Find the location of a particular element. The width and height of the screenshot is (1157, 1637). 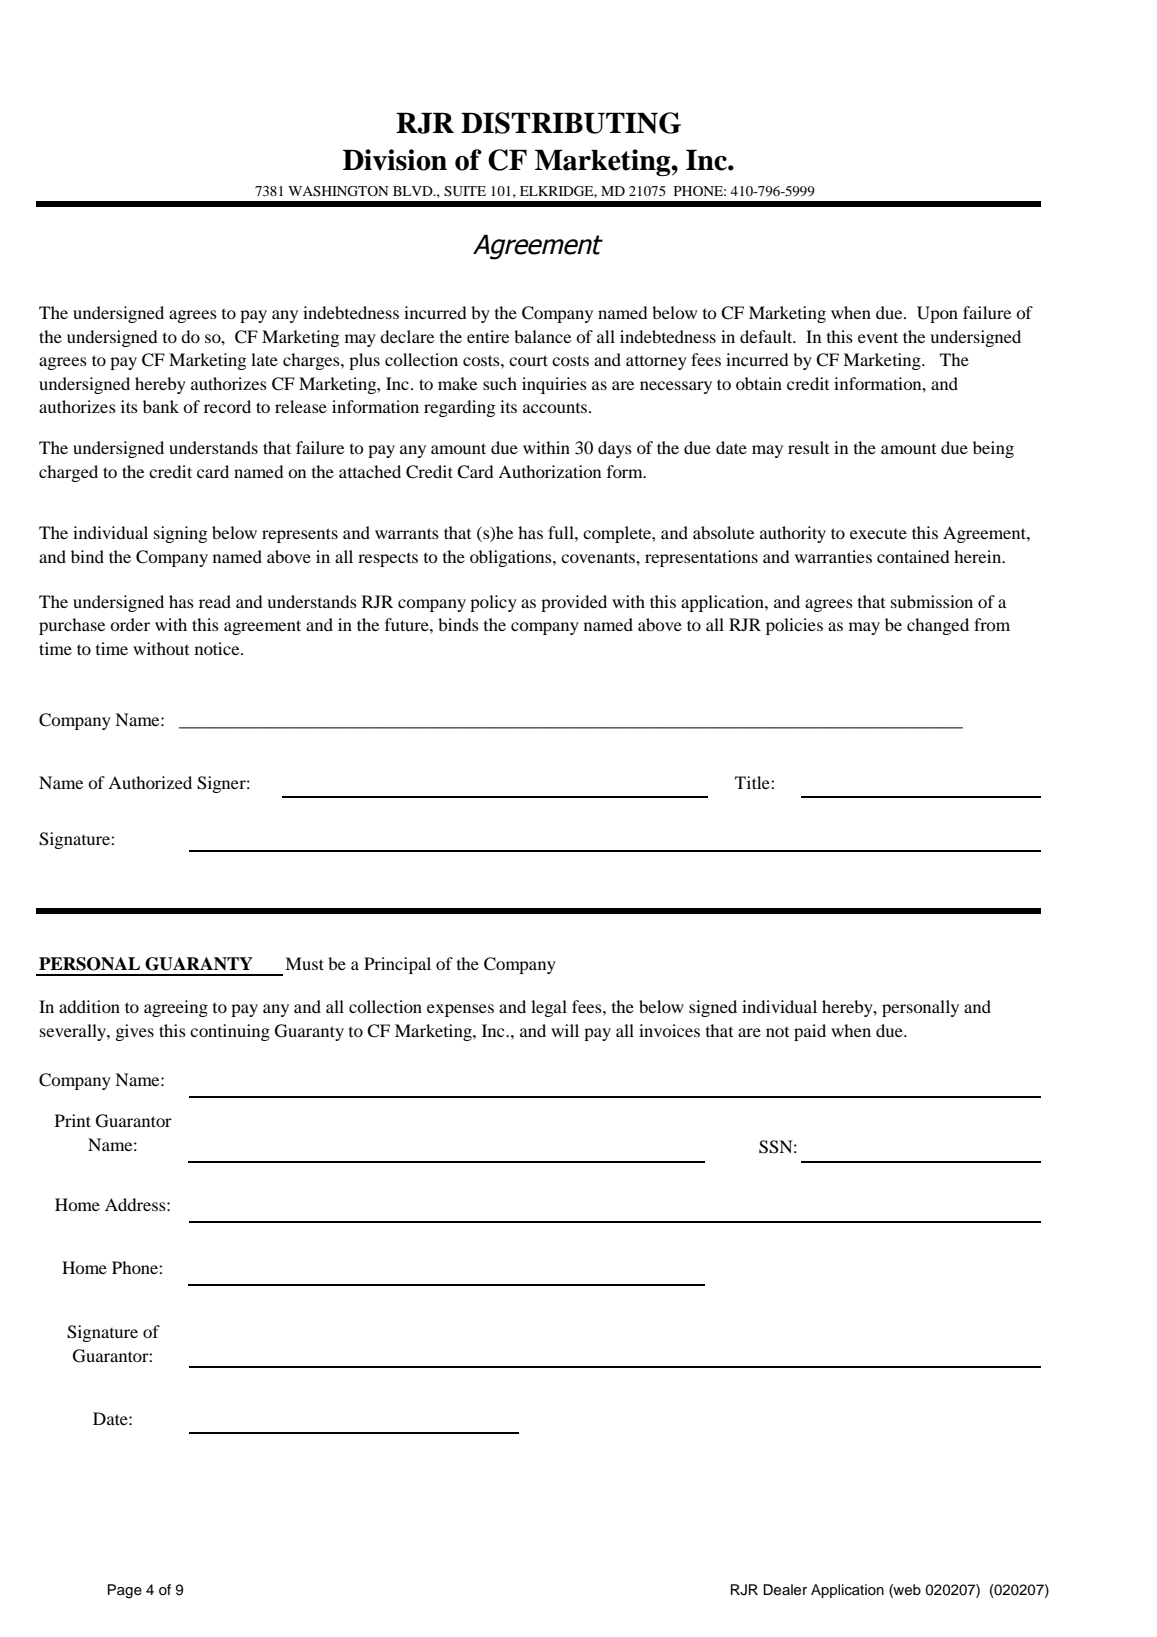

Principal is located at coordinates (397, 965).
